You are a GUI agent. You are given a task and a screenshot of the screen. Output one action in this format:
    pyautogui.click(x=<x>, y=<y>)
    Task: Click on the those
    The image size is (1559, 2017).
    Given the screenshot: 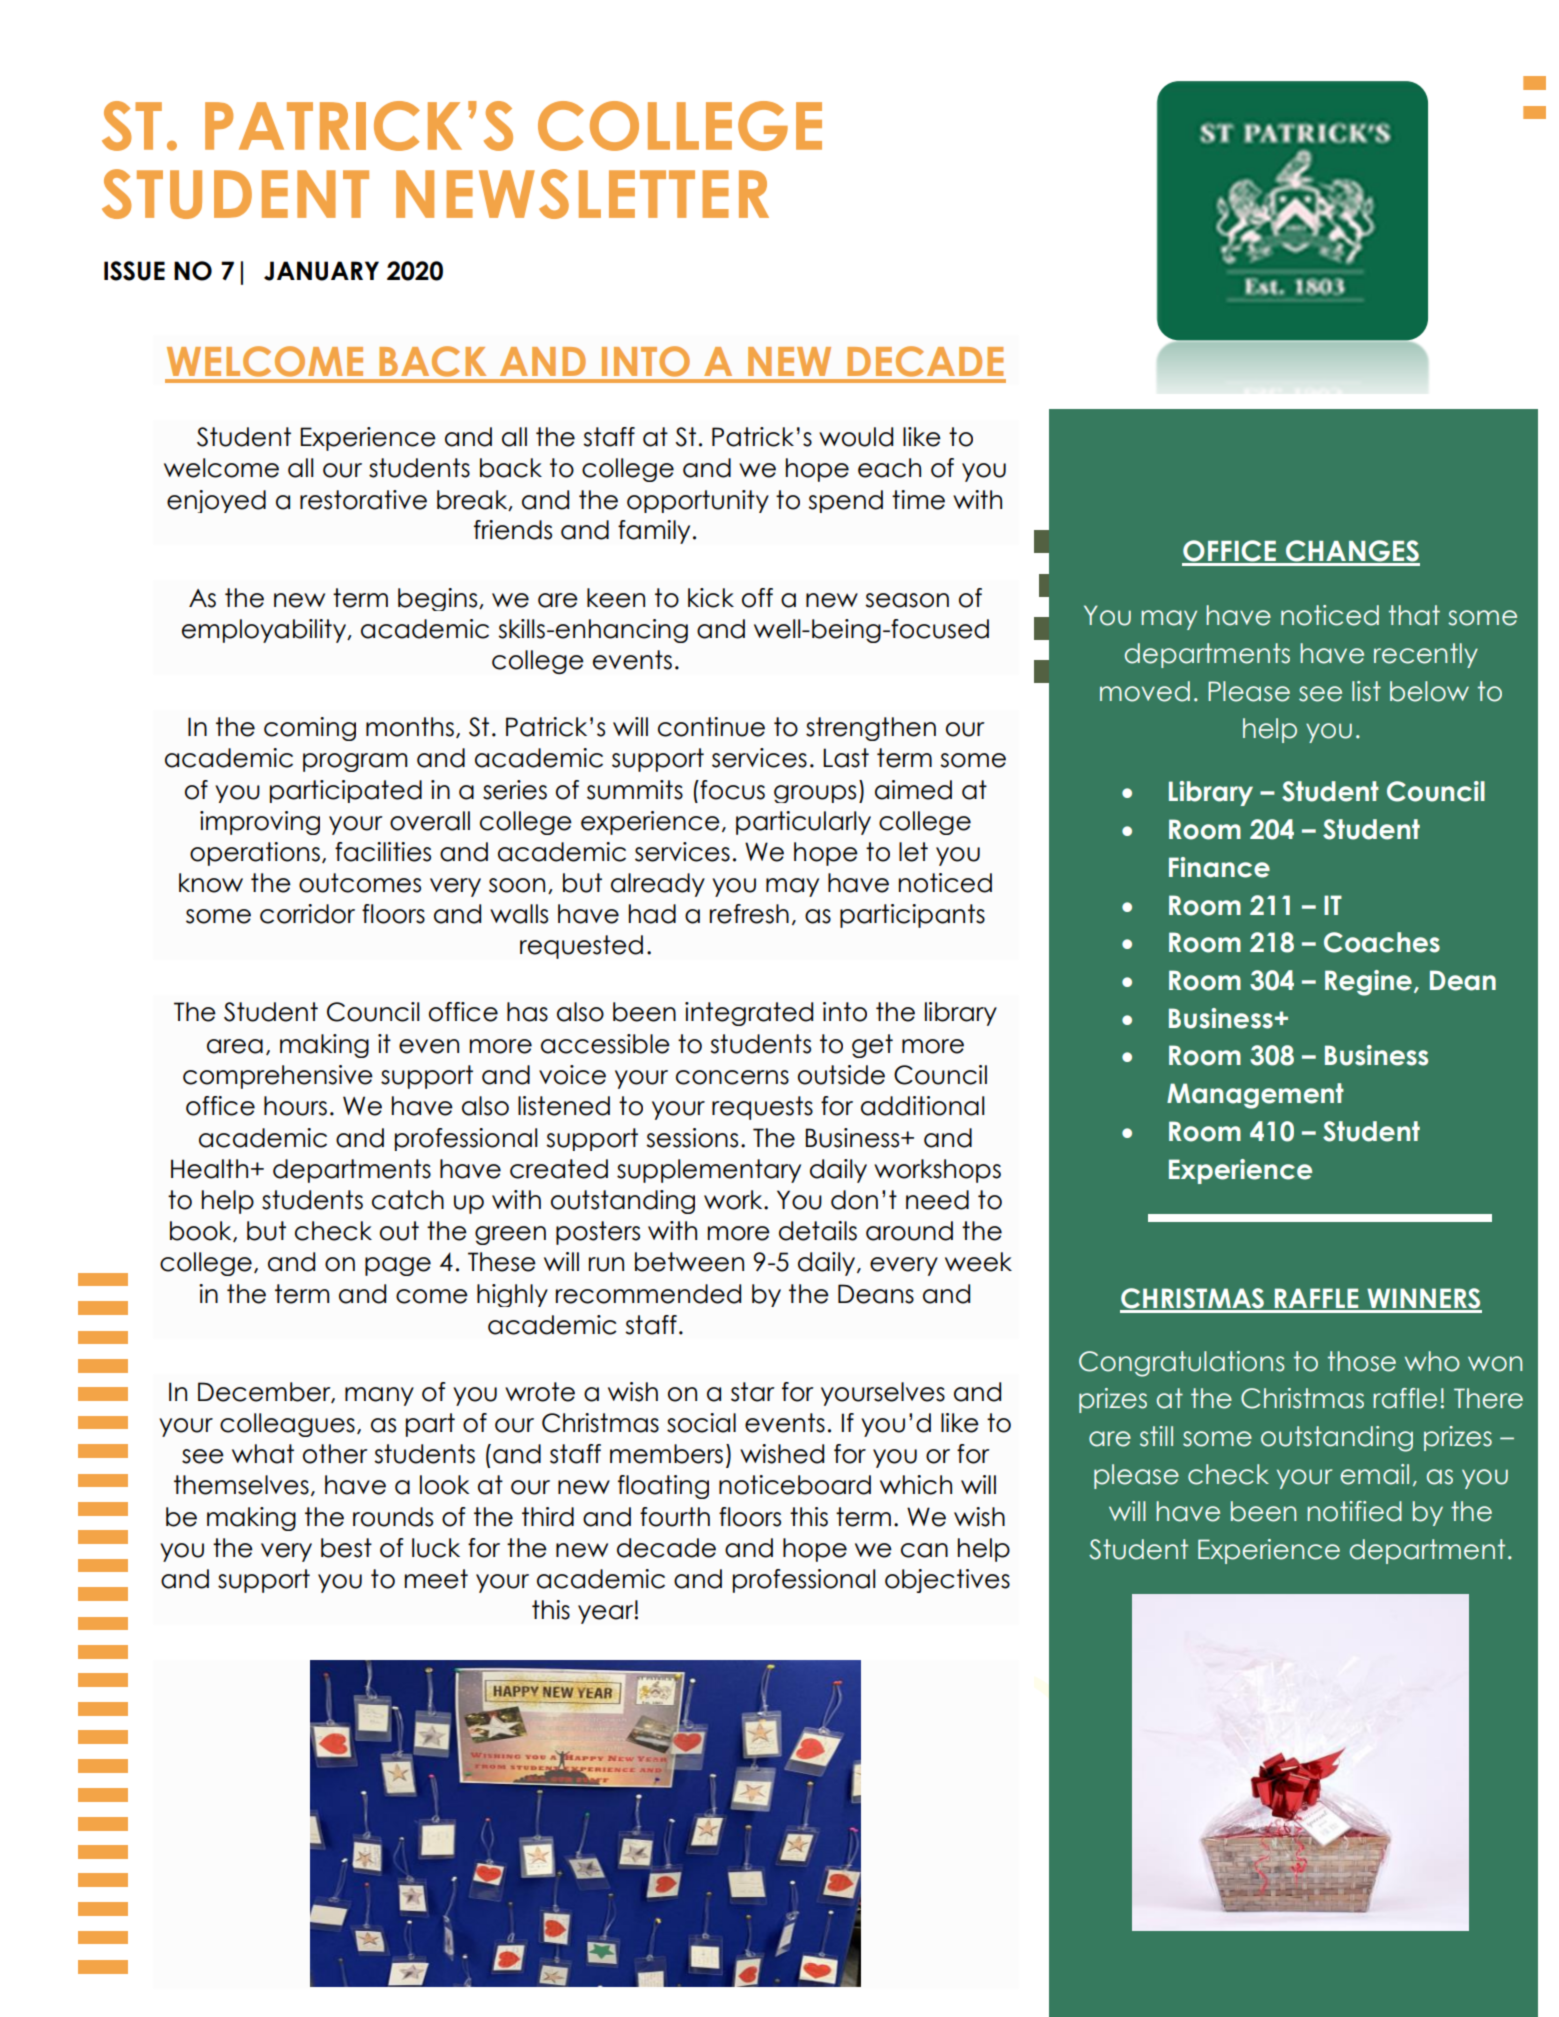 What is the action you would take?
    pyautogui.click(x=1362, y=1361)
